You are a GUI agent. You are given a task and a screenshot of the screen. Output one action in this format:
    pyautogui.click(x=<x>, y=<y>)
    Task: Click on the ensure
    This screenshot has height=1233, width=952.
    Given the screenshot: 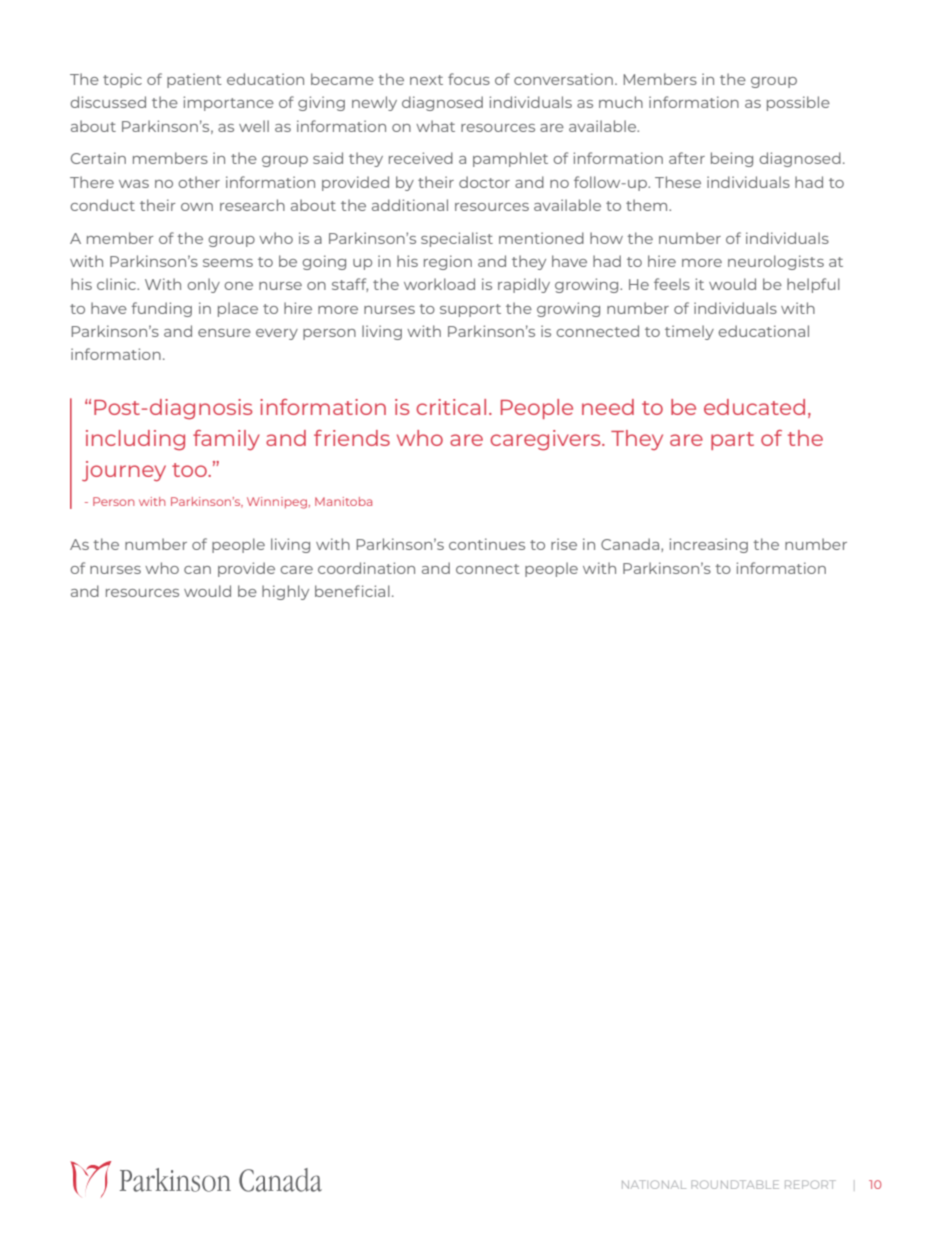 What is the action you would take?
    pyautogui.click(x=224, y=333)
